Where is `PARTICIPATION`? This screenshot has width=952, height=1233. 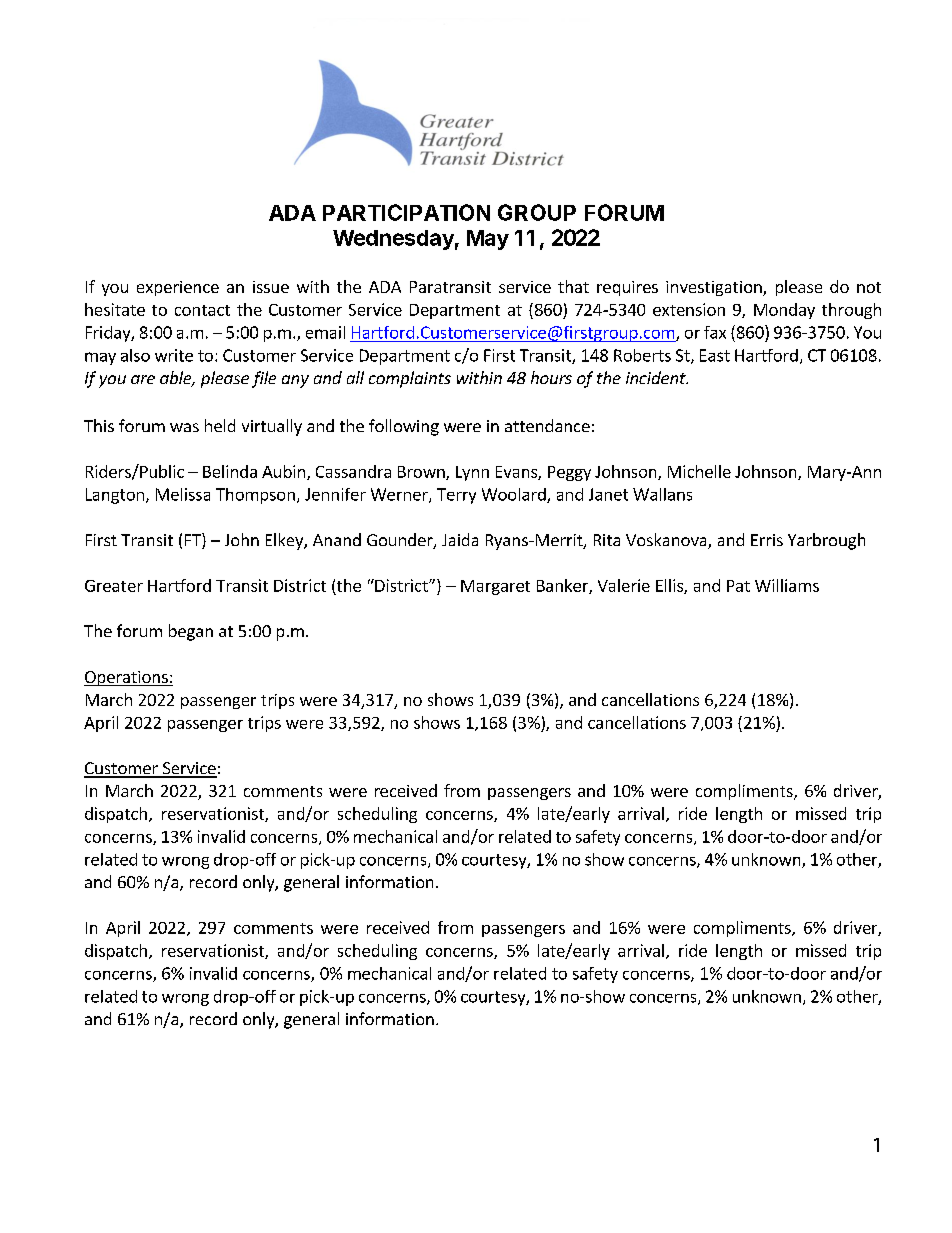
PARTICIPATION is located at coordinates (406, 212).
